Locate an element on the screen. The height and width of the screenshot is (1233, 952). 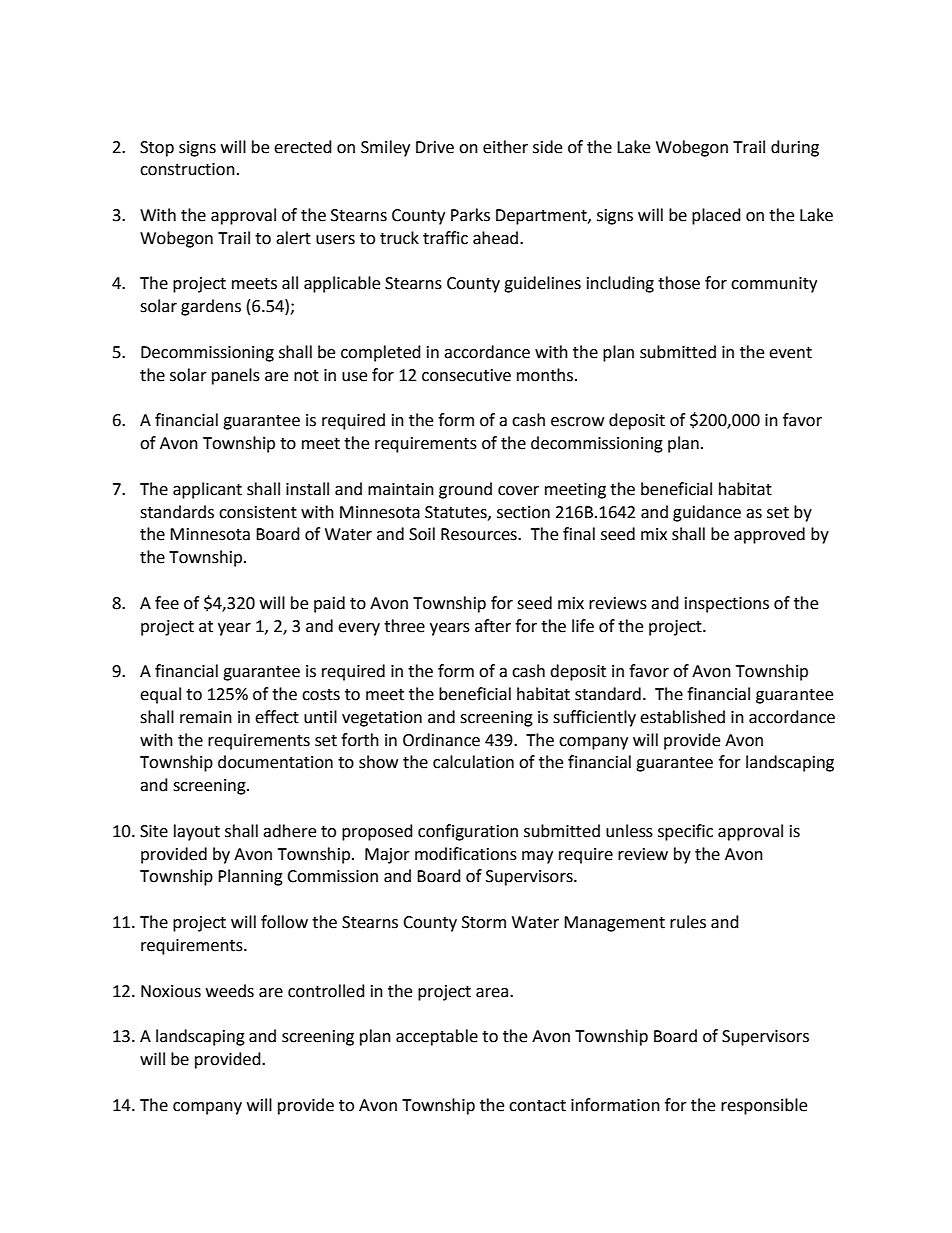
fee is located at coordinates (167, 603).
